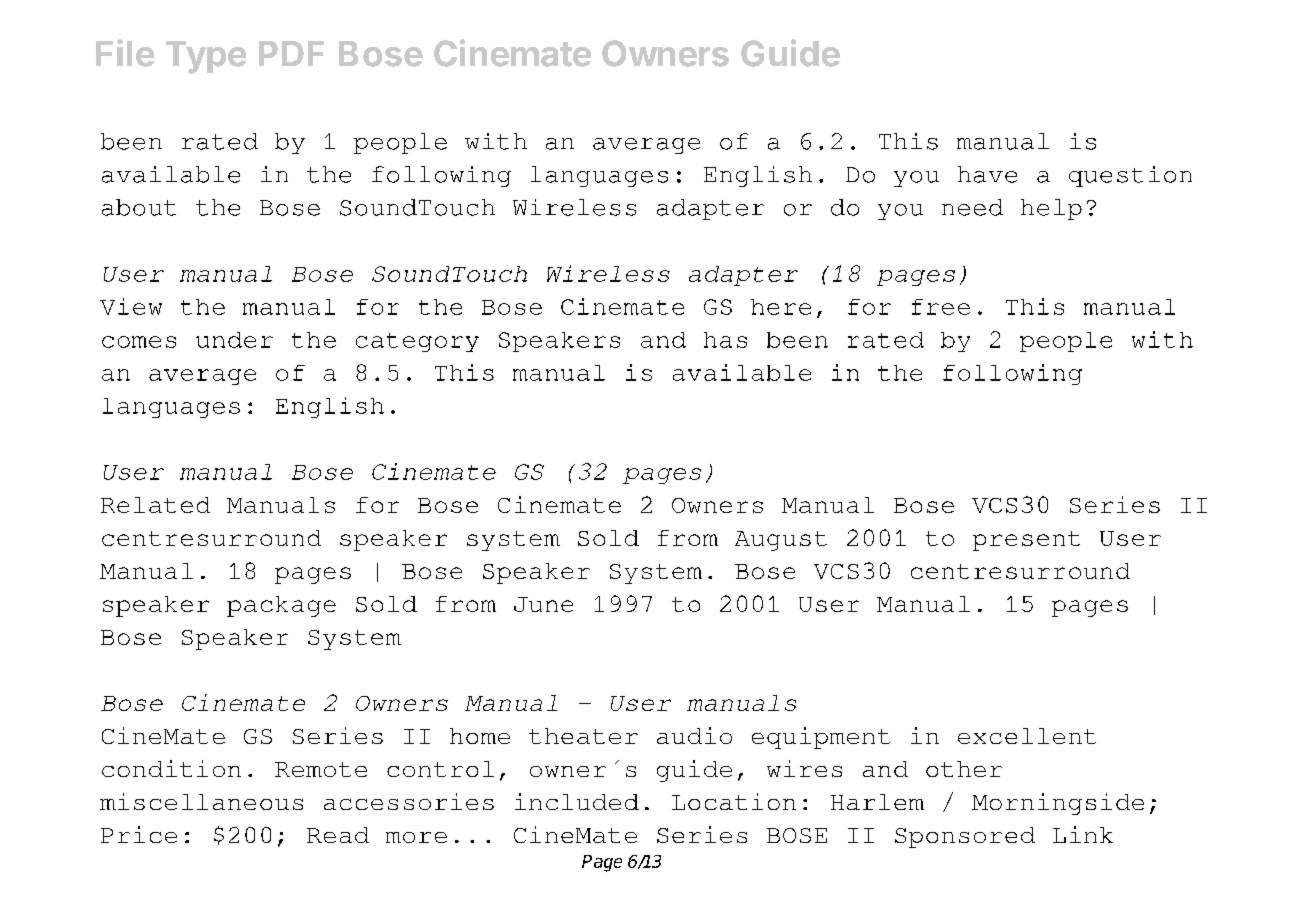 The image size is (1311, 924). Describe the element at coordinates (281, 606) in the page. I see `package` at that location.
